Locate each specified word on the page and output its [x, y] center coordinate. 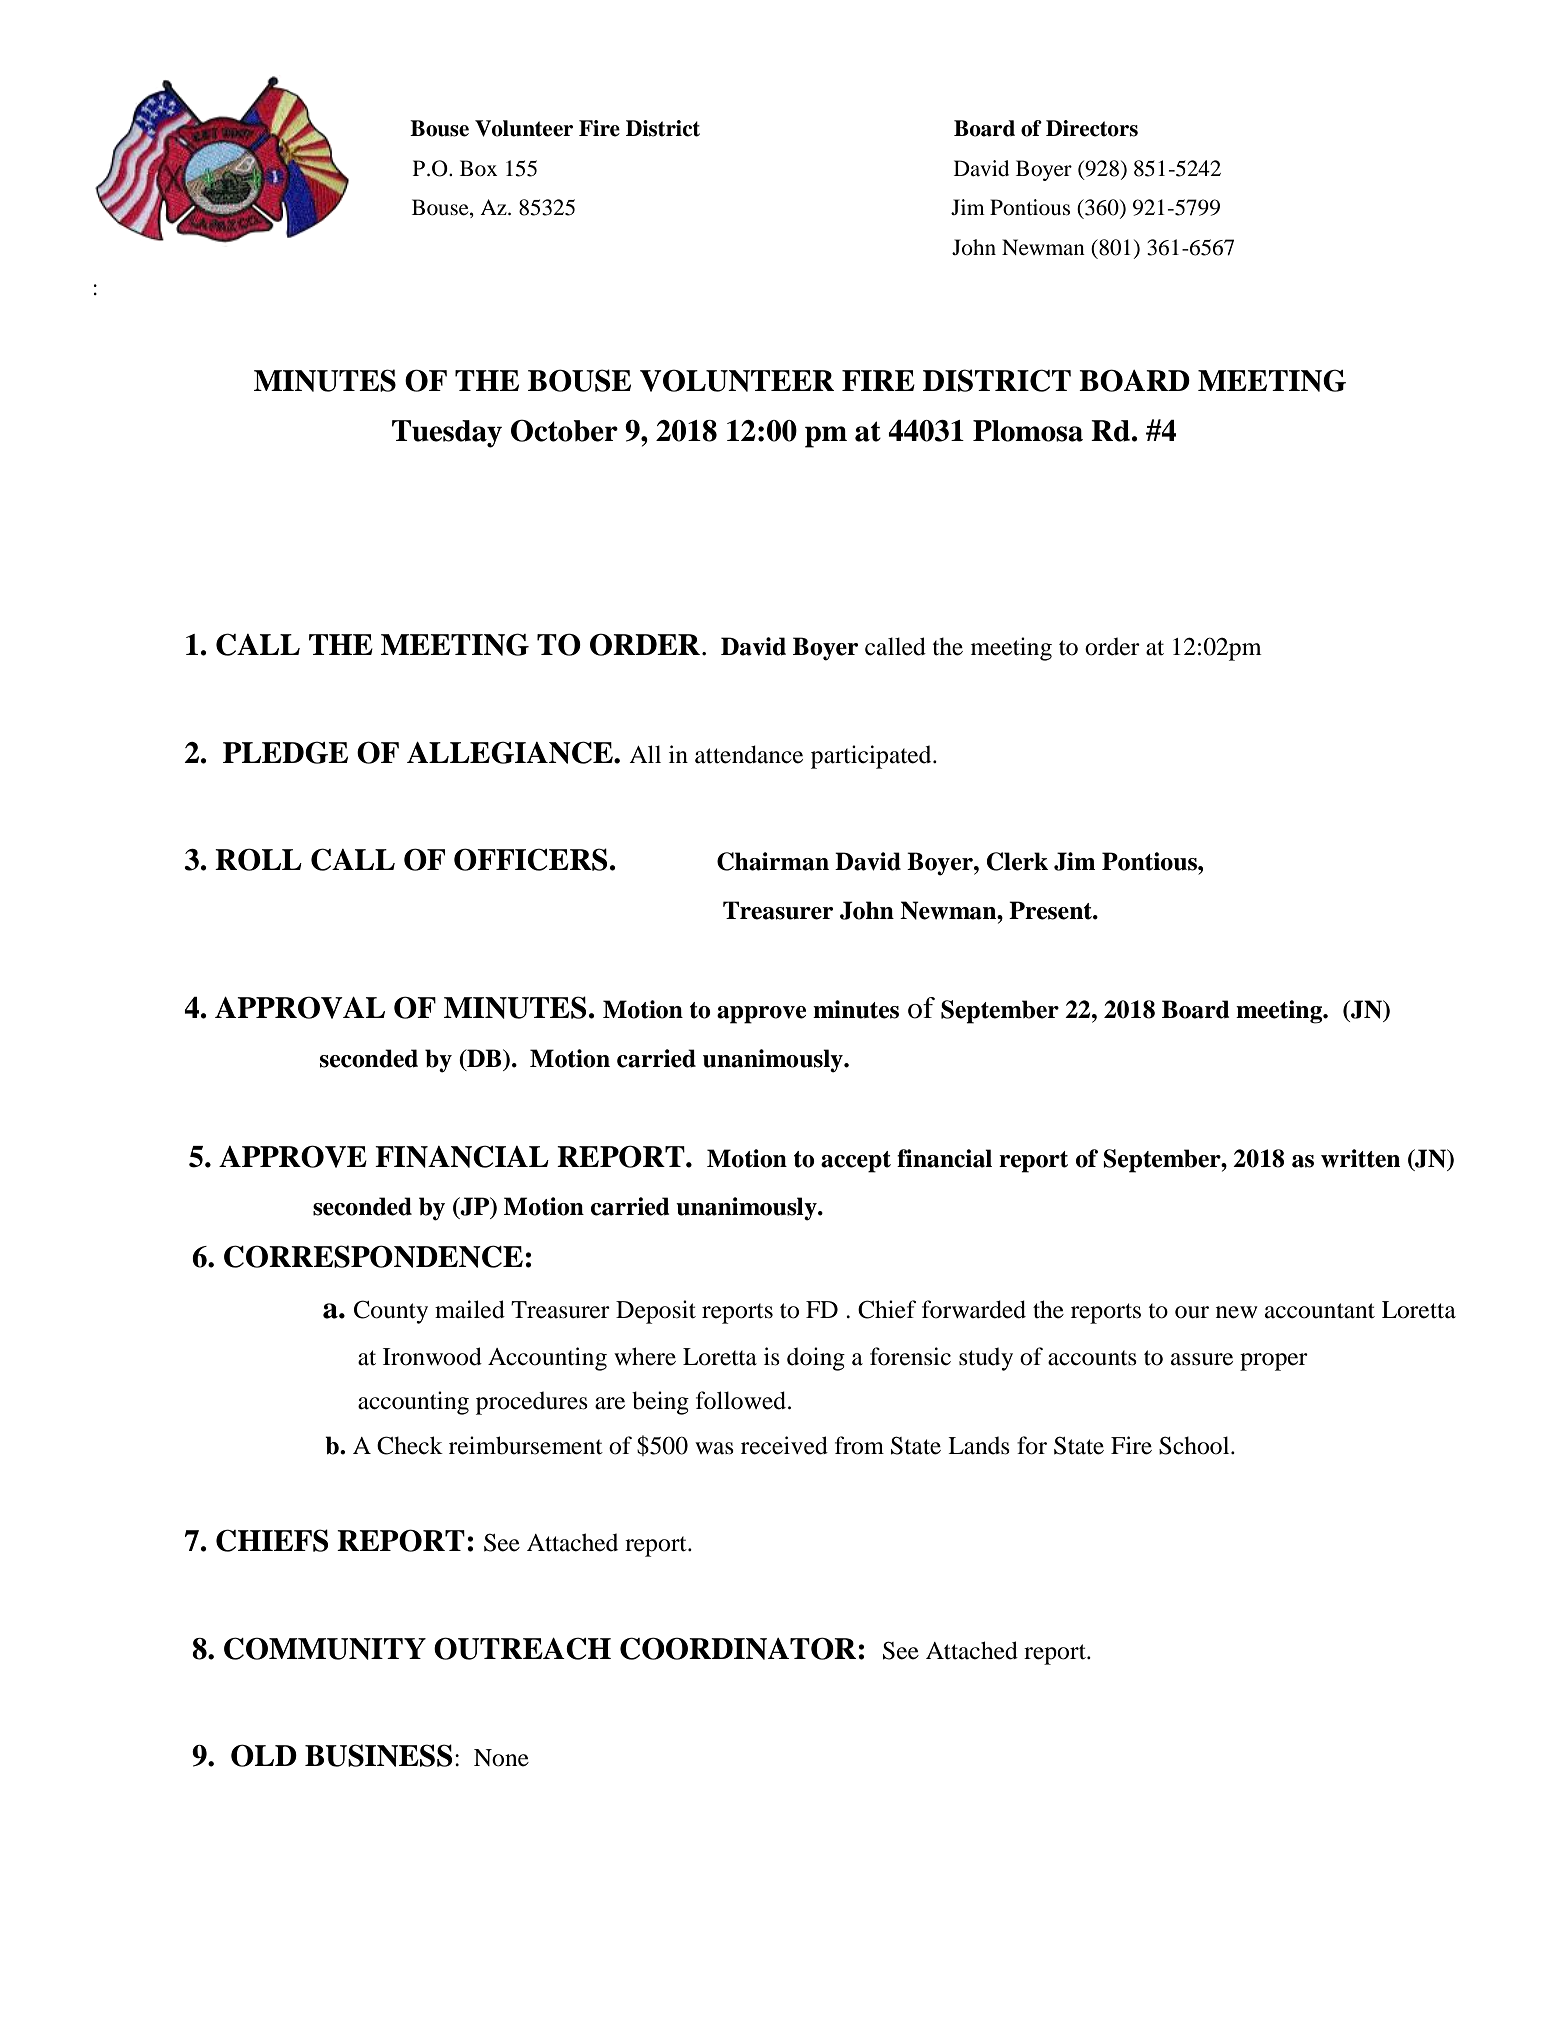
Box [479, 168]
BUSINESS [378, 1755]
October [564, 430]
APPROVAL [300, 1007]
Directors [1092, 128]
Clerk [1017, 861]
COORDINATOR [739, 1648]
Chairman [773, 861]
